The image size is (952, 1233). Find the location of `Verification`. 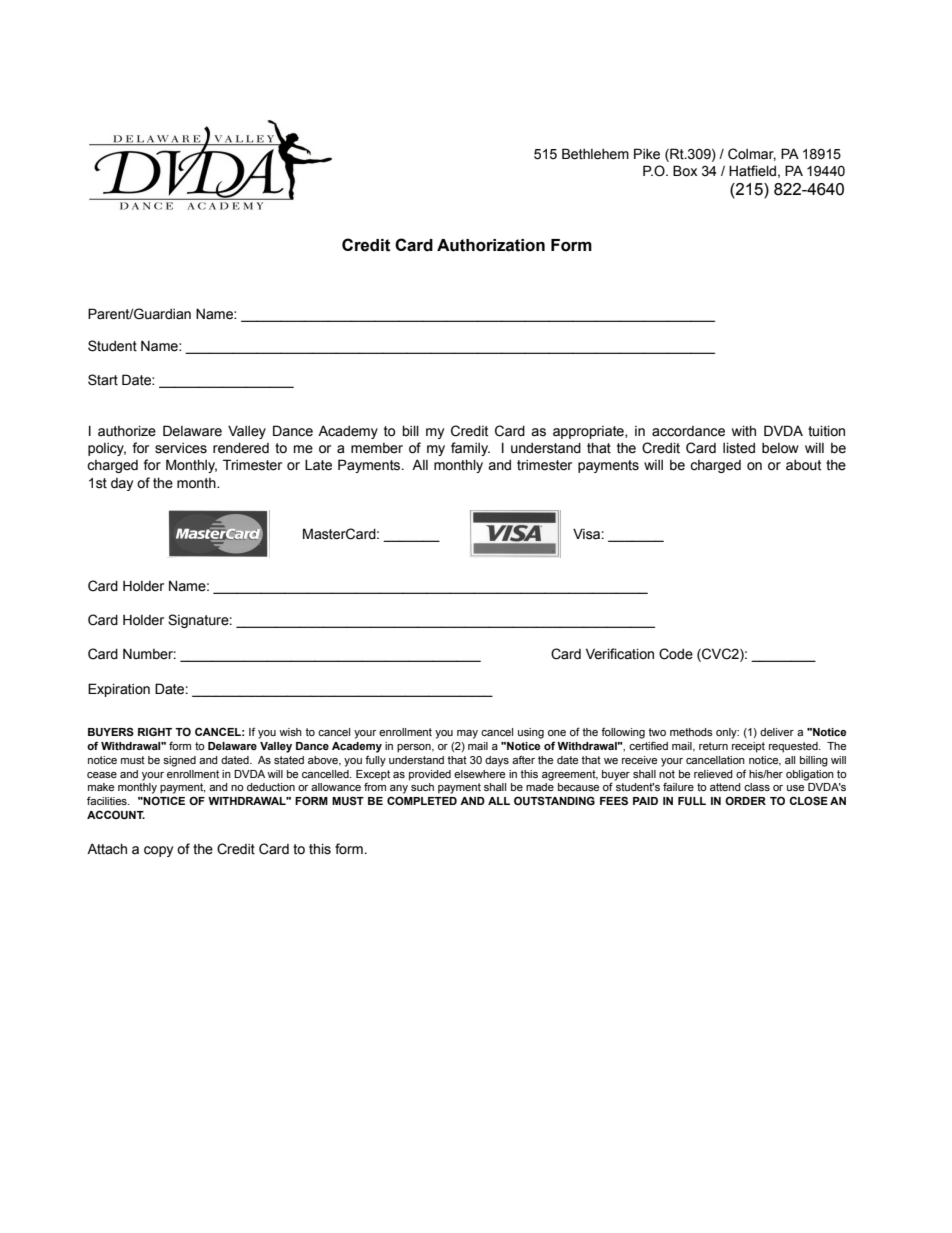

Verification is located at coordinates (620, 654).
